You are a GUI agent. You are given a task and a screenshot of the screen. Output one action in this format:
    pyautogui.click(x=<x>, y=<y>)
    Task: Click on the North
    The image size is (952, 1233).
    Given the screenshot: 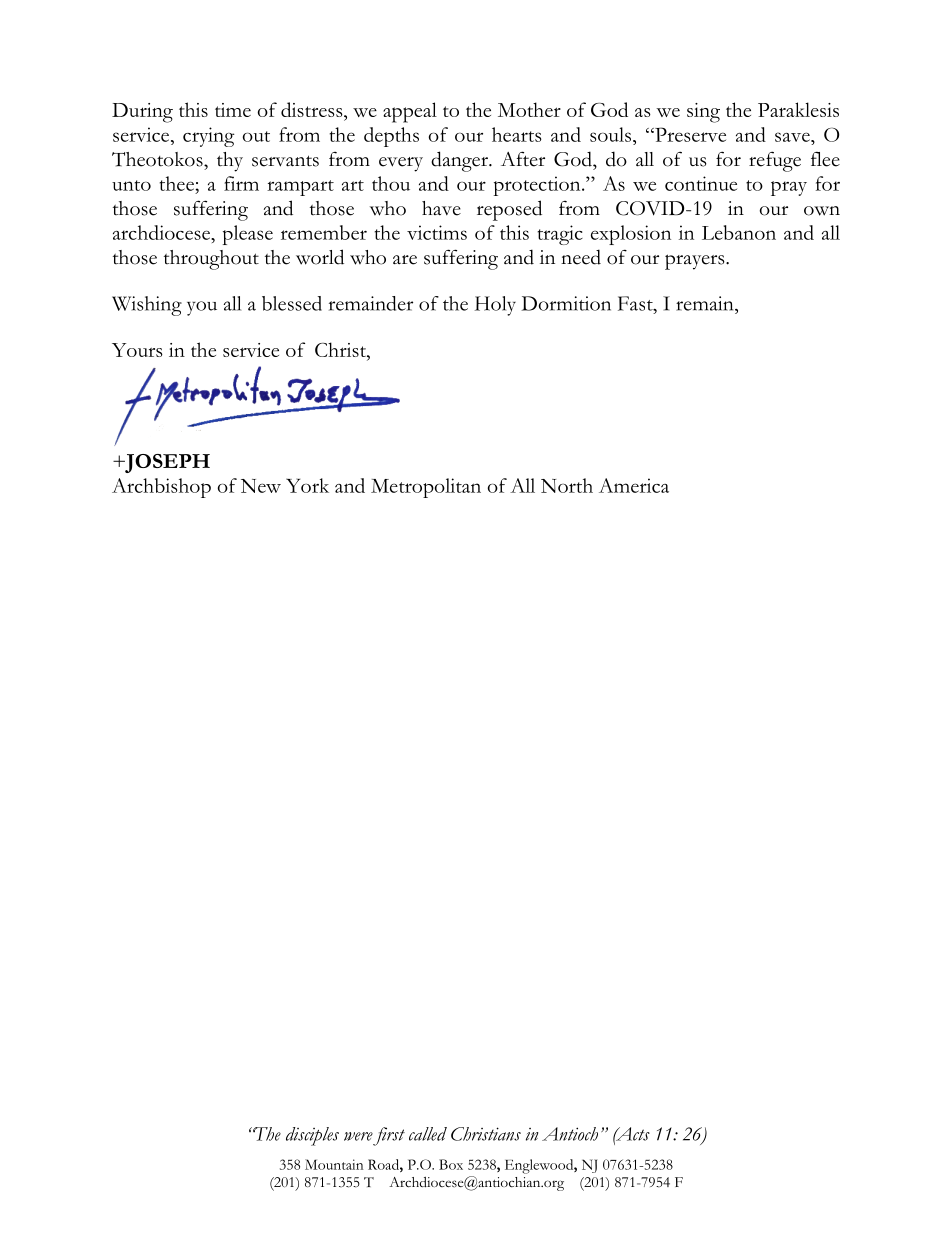 What is the action you would take?
    pyautogui.click(x=567, y=485)
